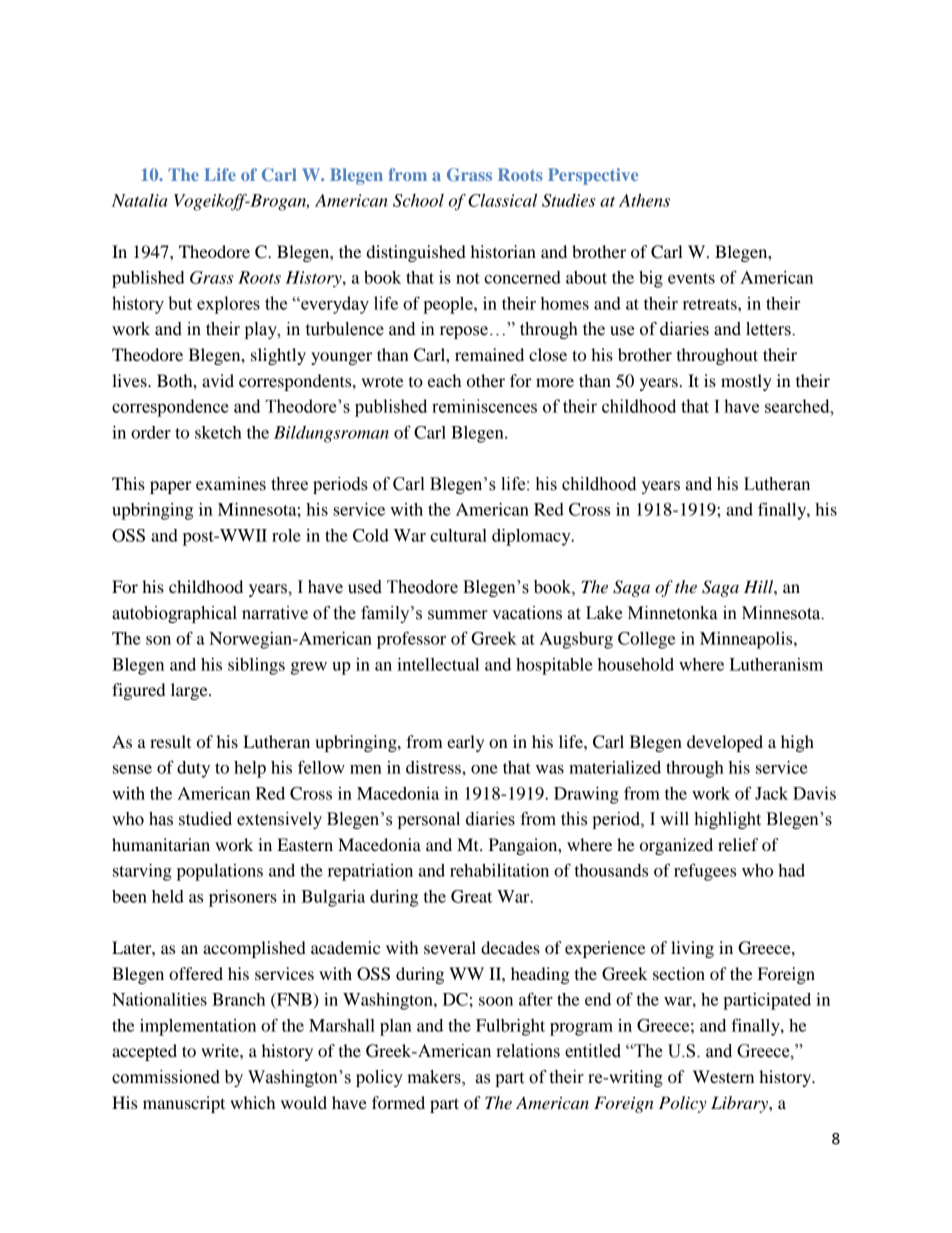 Image resolution: width=952 pixels, height=1233 pixels. I want to click on mostly, so click(746, 382).
